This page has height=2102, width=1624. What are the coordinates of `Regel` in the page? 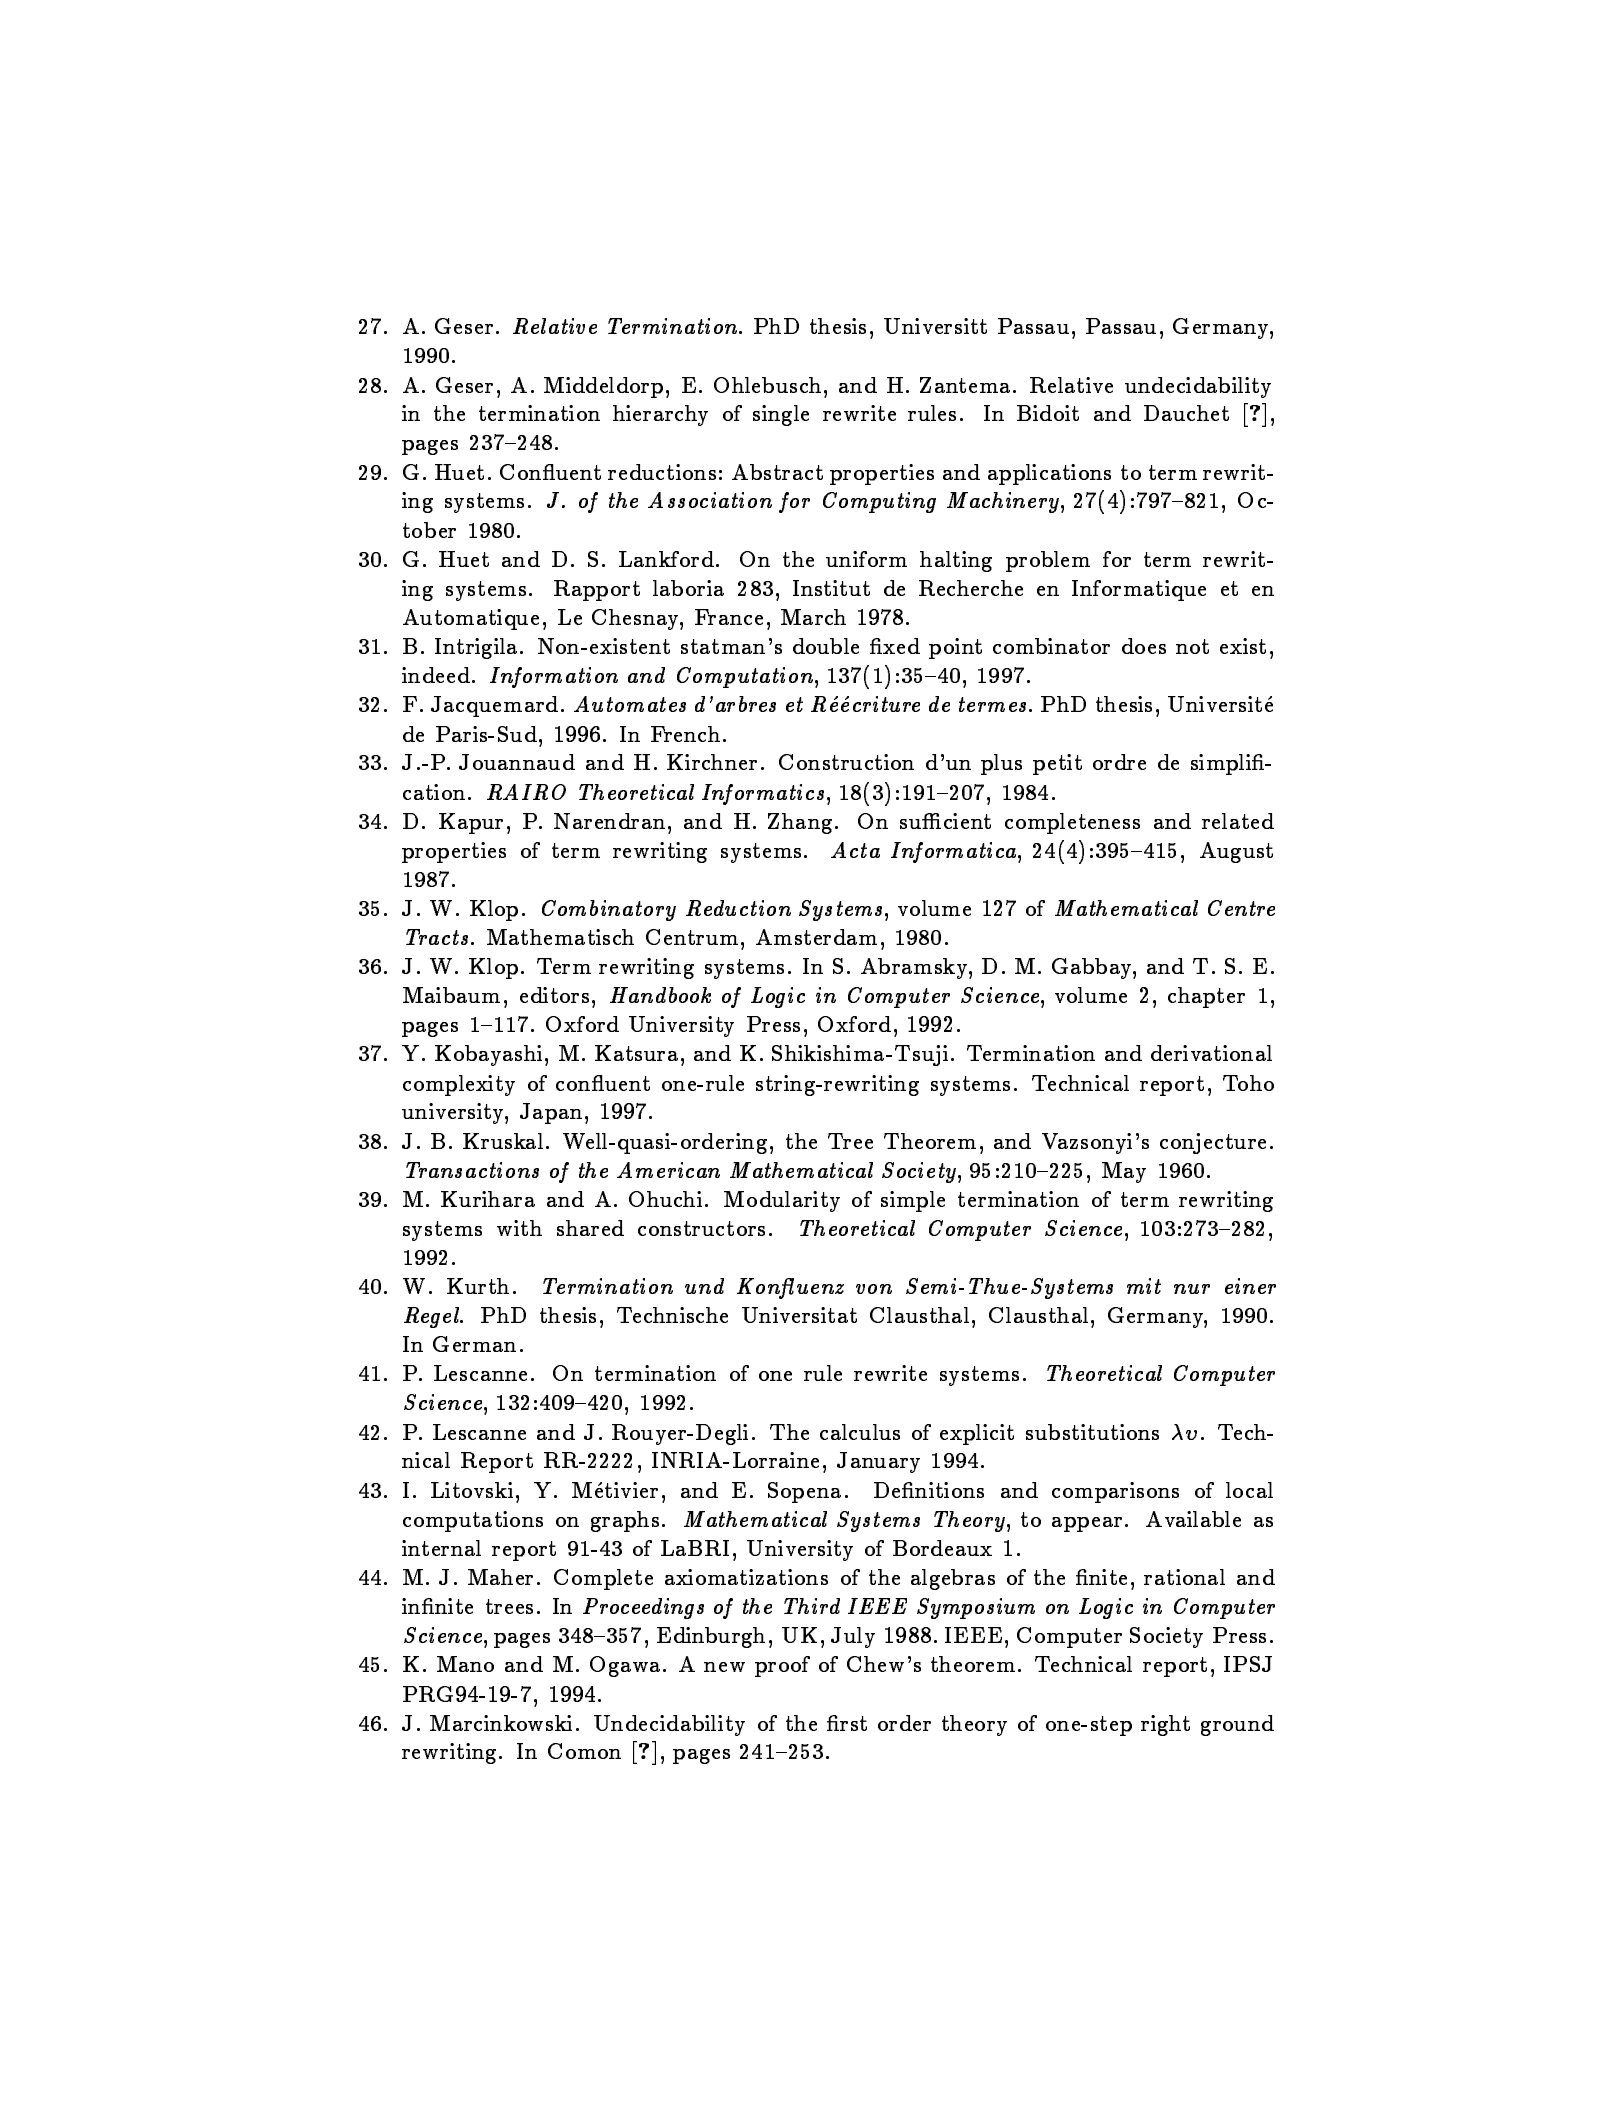 It's located at (432, 1317).
